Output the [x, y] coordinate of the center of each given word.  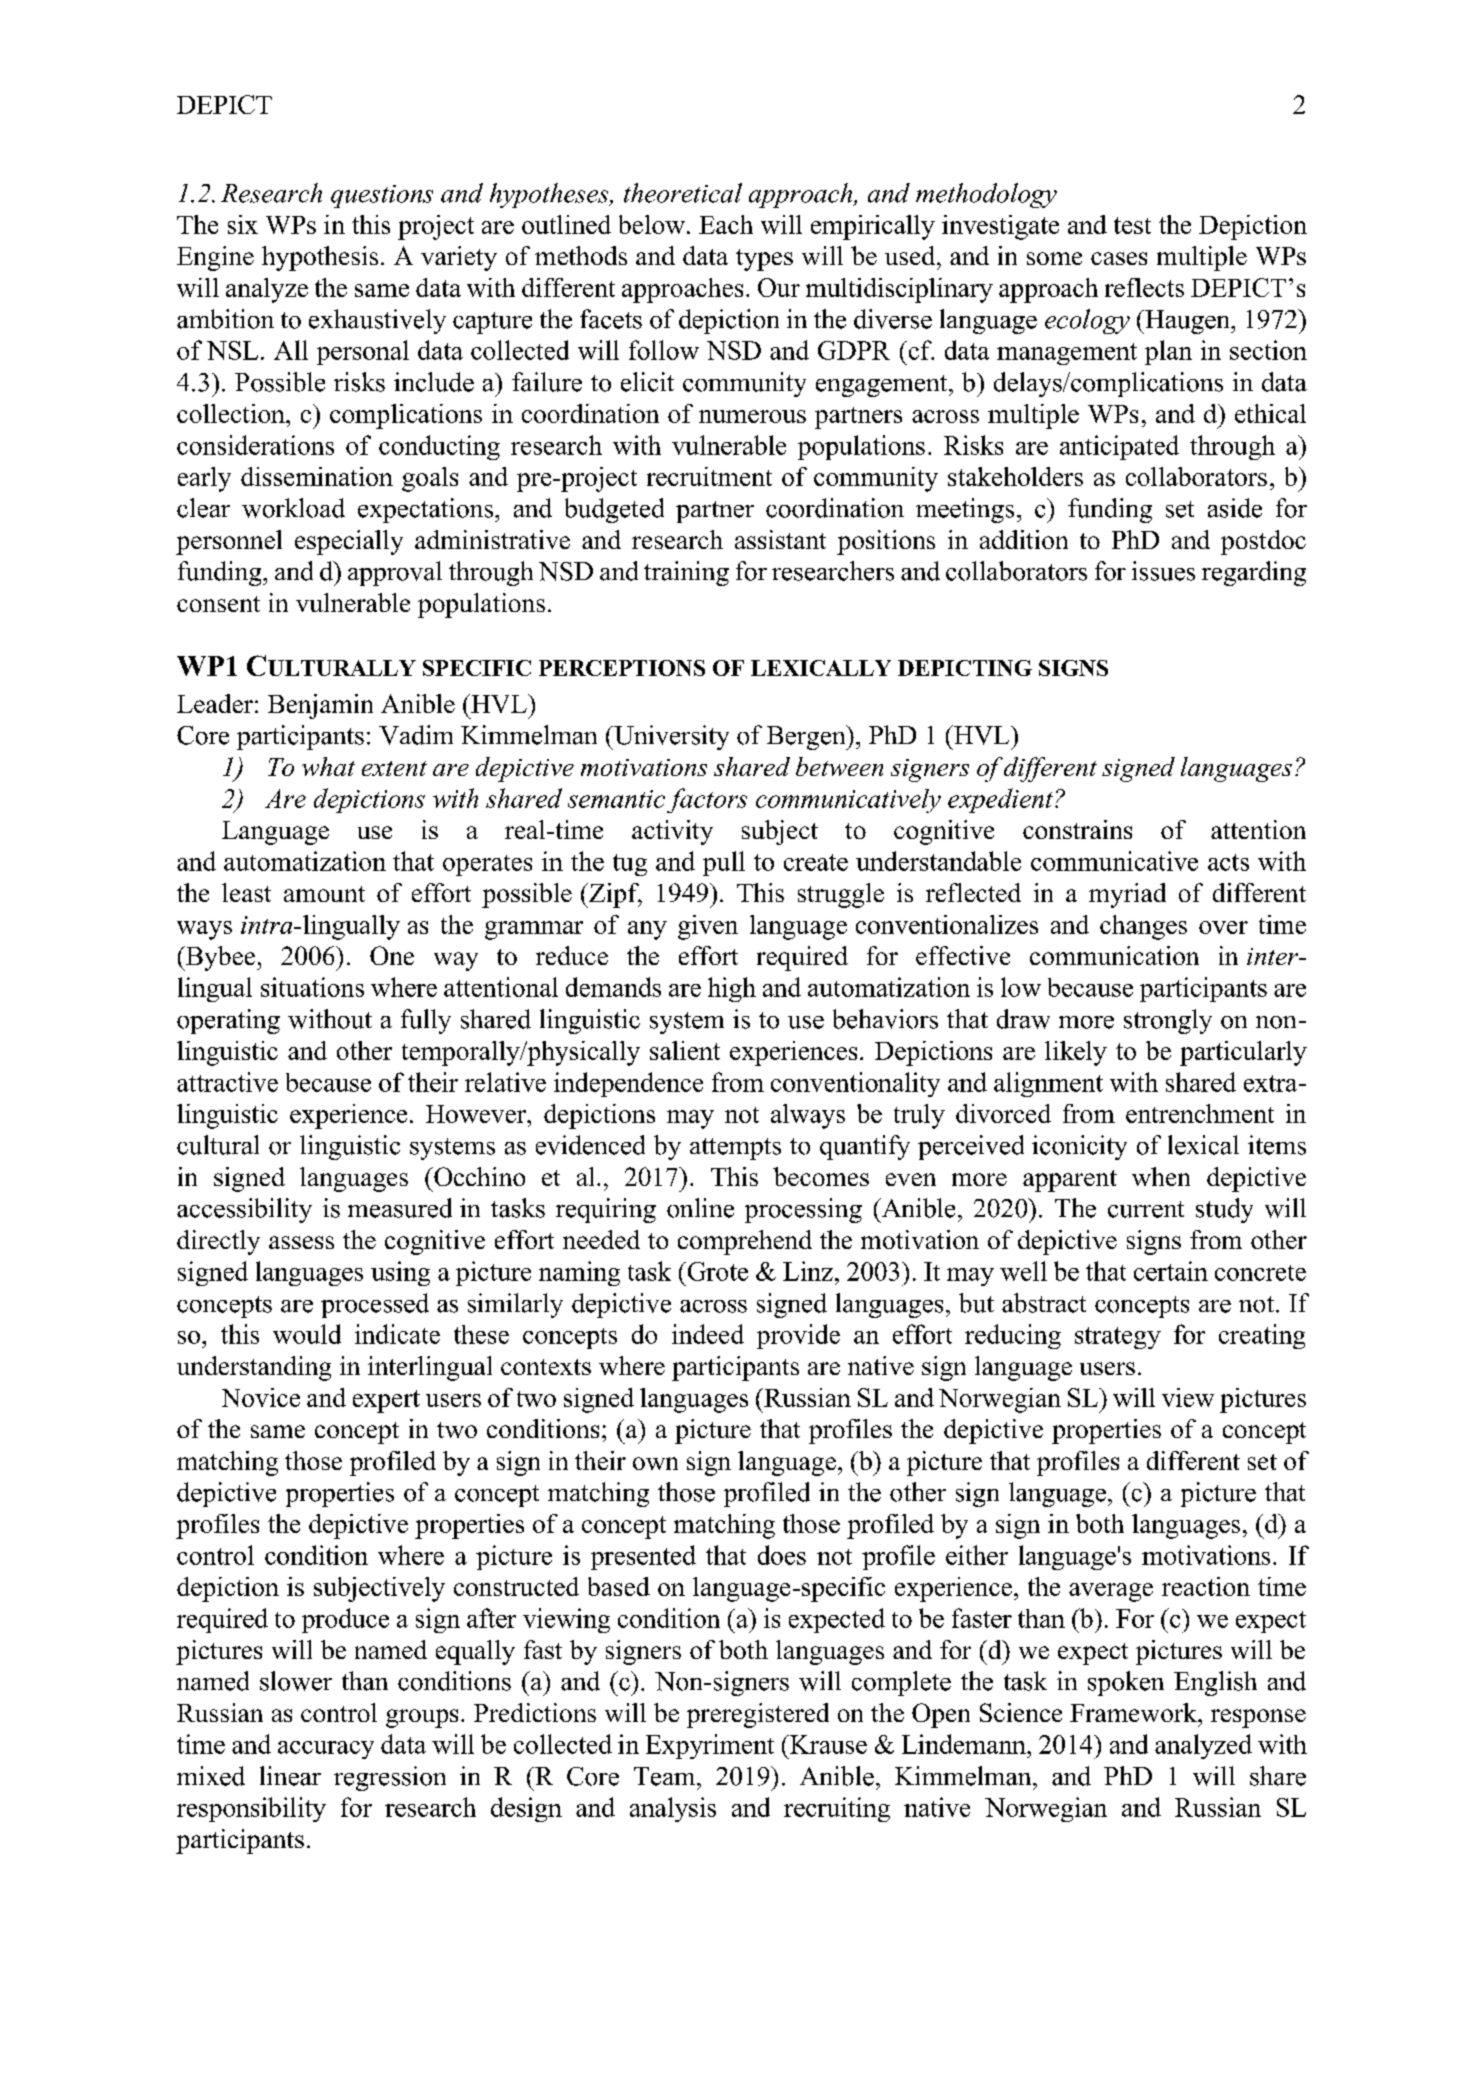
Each [726, 224]
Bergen [807, 737]
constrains [1077, 829]
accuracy [326, 1750]
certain [1171, 1271]
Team [666, 1776]
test [1132, 225]
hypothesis [320, 258]
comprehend [745, 1242]
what [328, 766]
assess [301, 1242]
